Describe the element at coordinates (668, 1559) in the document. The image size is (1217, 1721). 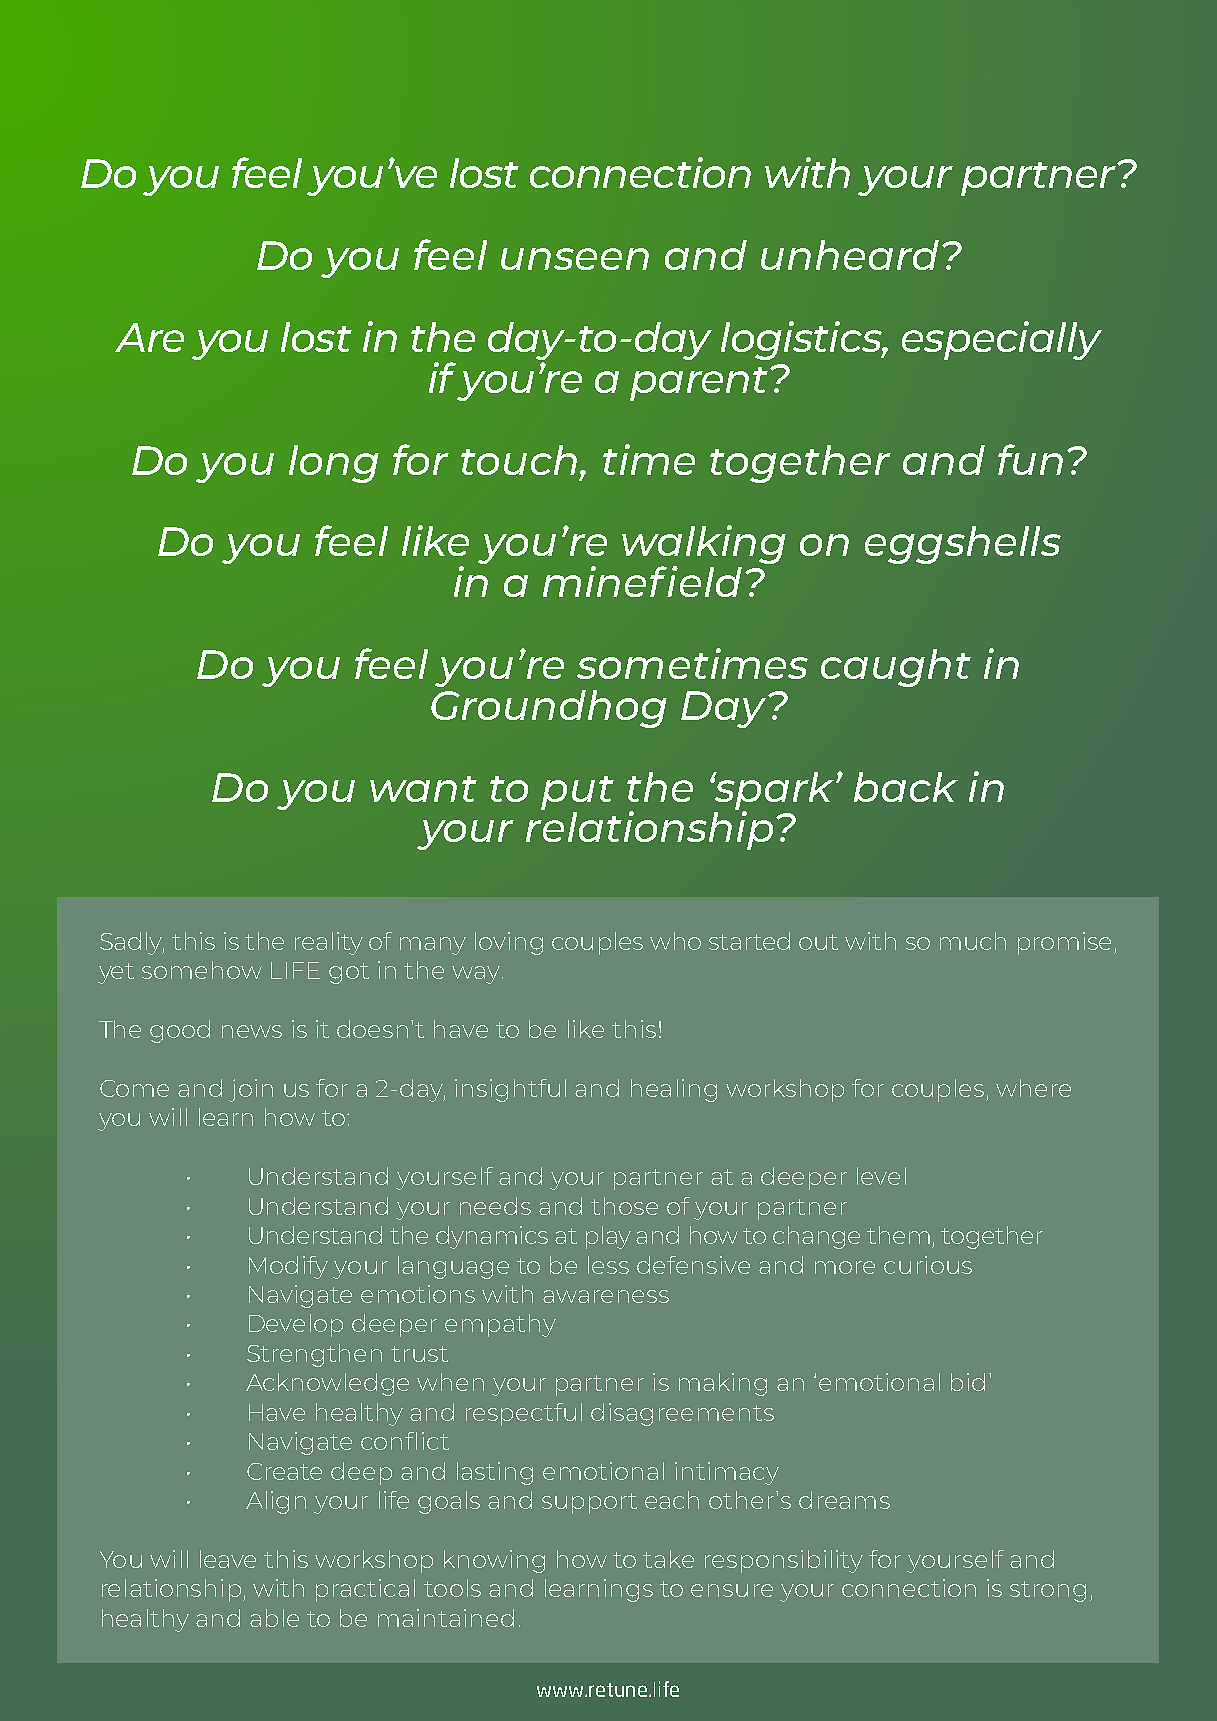
I see `take` at that location.
